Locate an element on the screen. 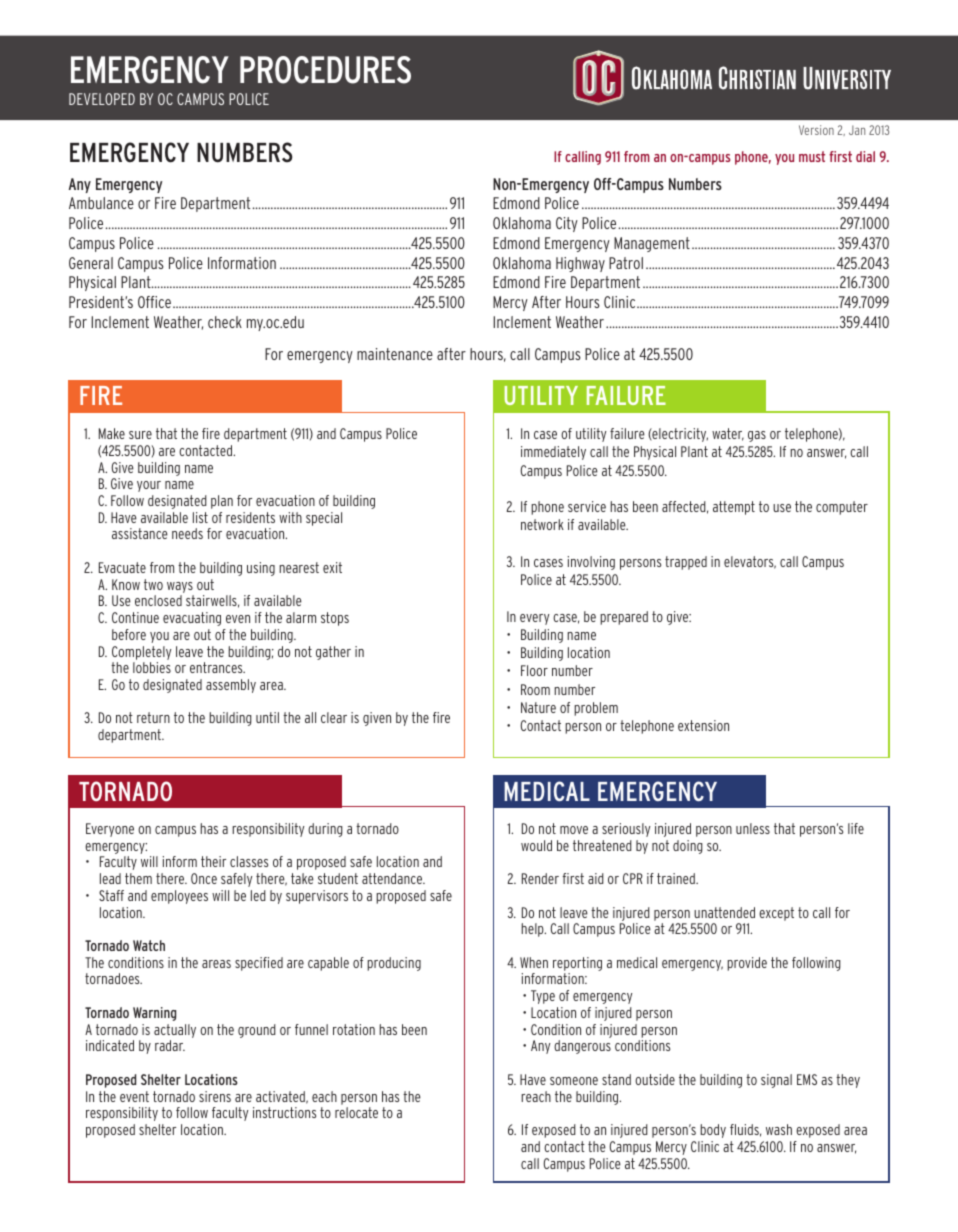 The width and height of the screenshot is (958, 1232). someone is located at coordinates (574, 1081).
